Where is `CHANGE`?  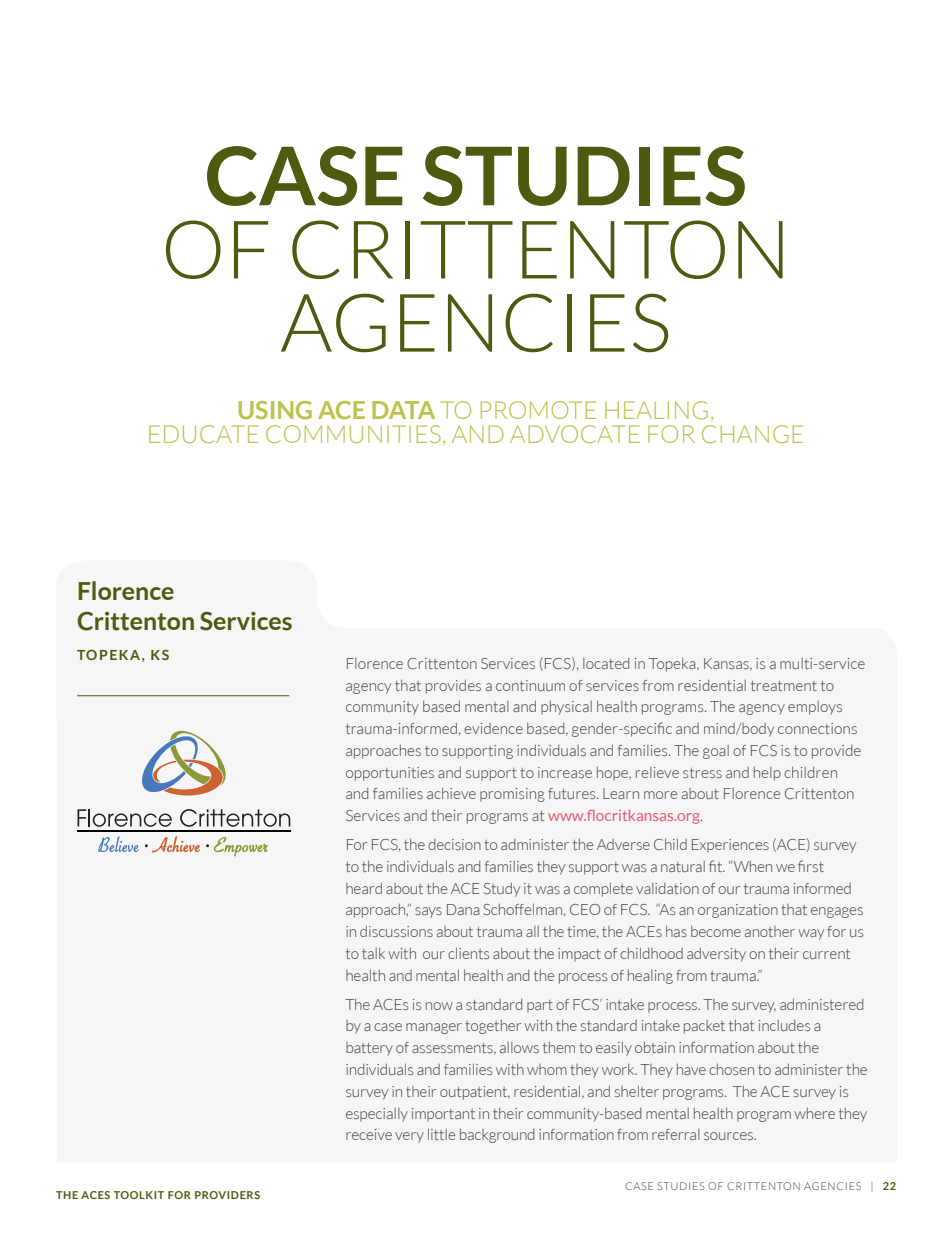 CHANGE is located at coordinates (752, 434).
